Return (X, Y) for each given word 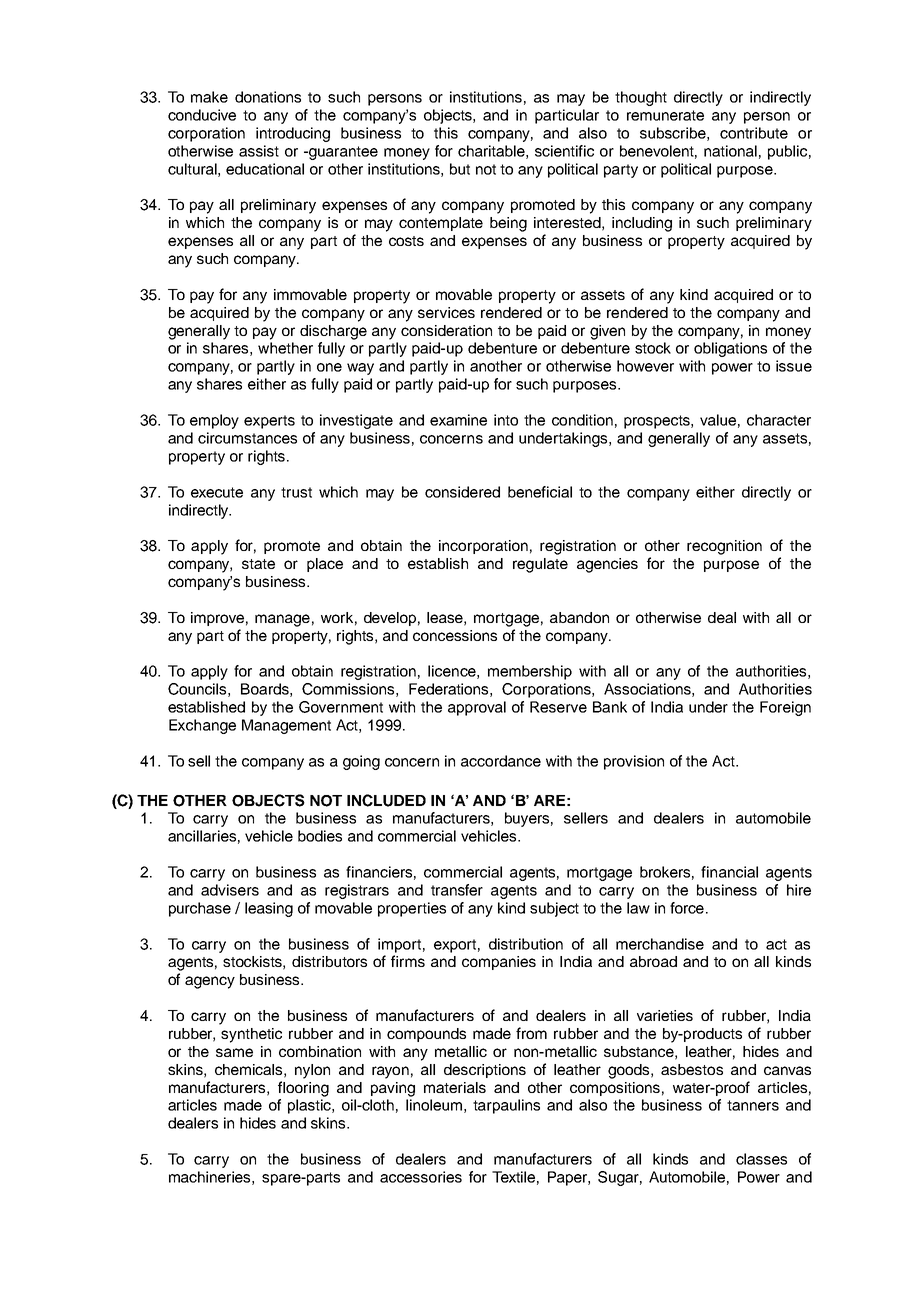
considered (462, 492)
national (730, 151)
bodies (320, 836)
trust (296, 492)
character (779, 420)
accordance (501, 761)
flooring (303, 1089)
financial (729, 872)
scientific (564, 151)
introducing (293, 134)
